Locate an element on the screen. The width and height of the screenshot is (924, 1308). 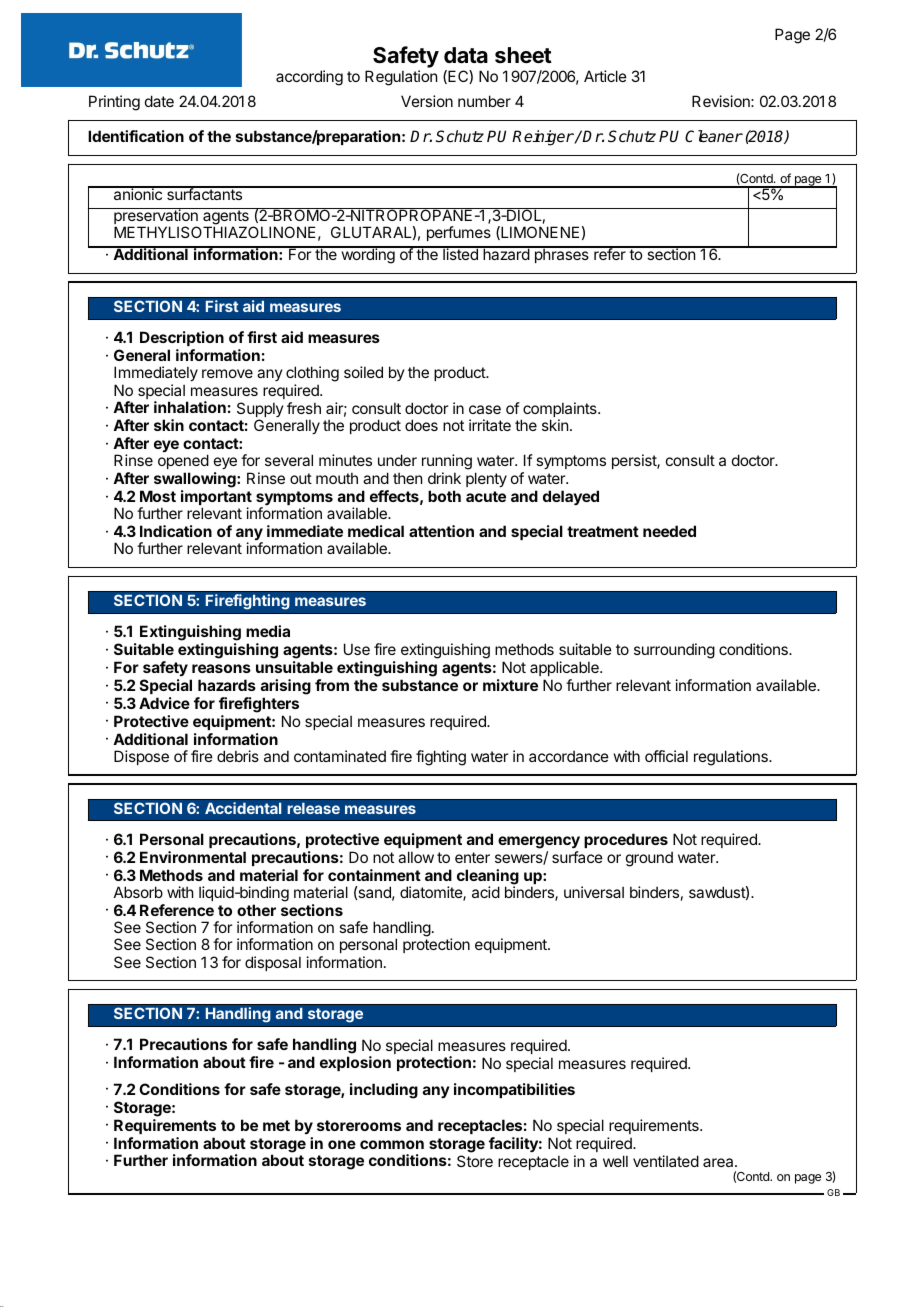
explosion is located at coordinates (355, 1063).
